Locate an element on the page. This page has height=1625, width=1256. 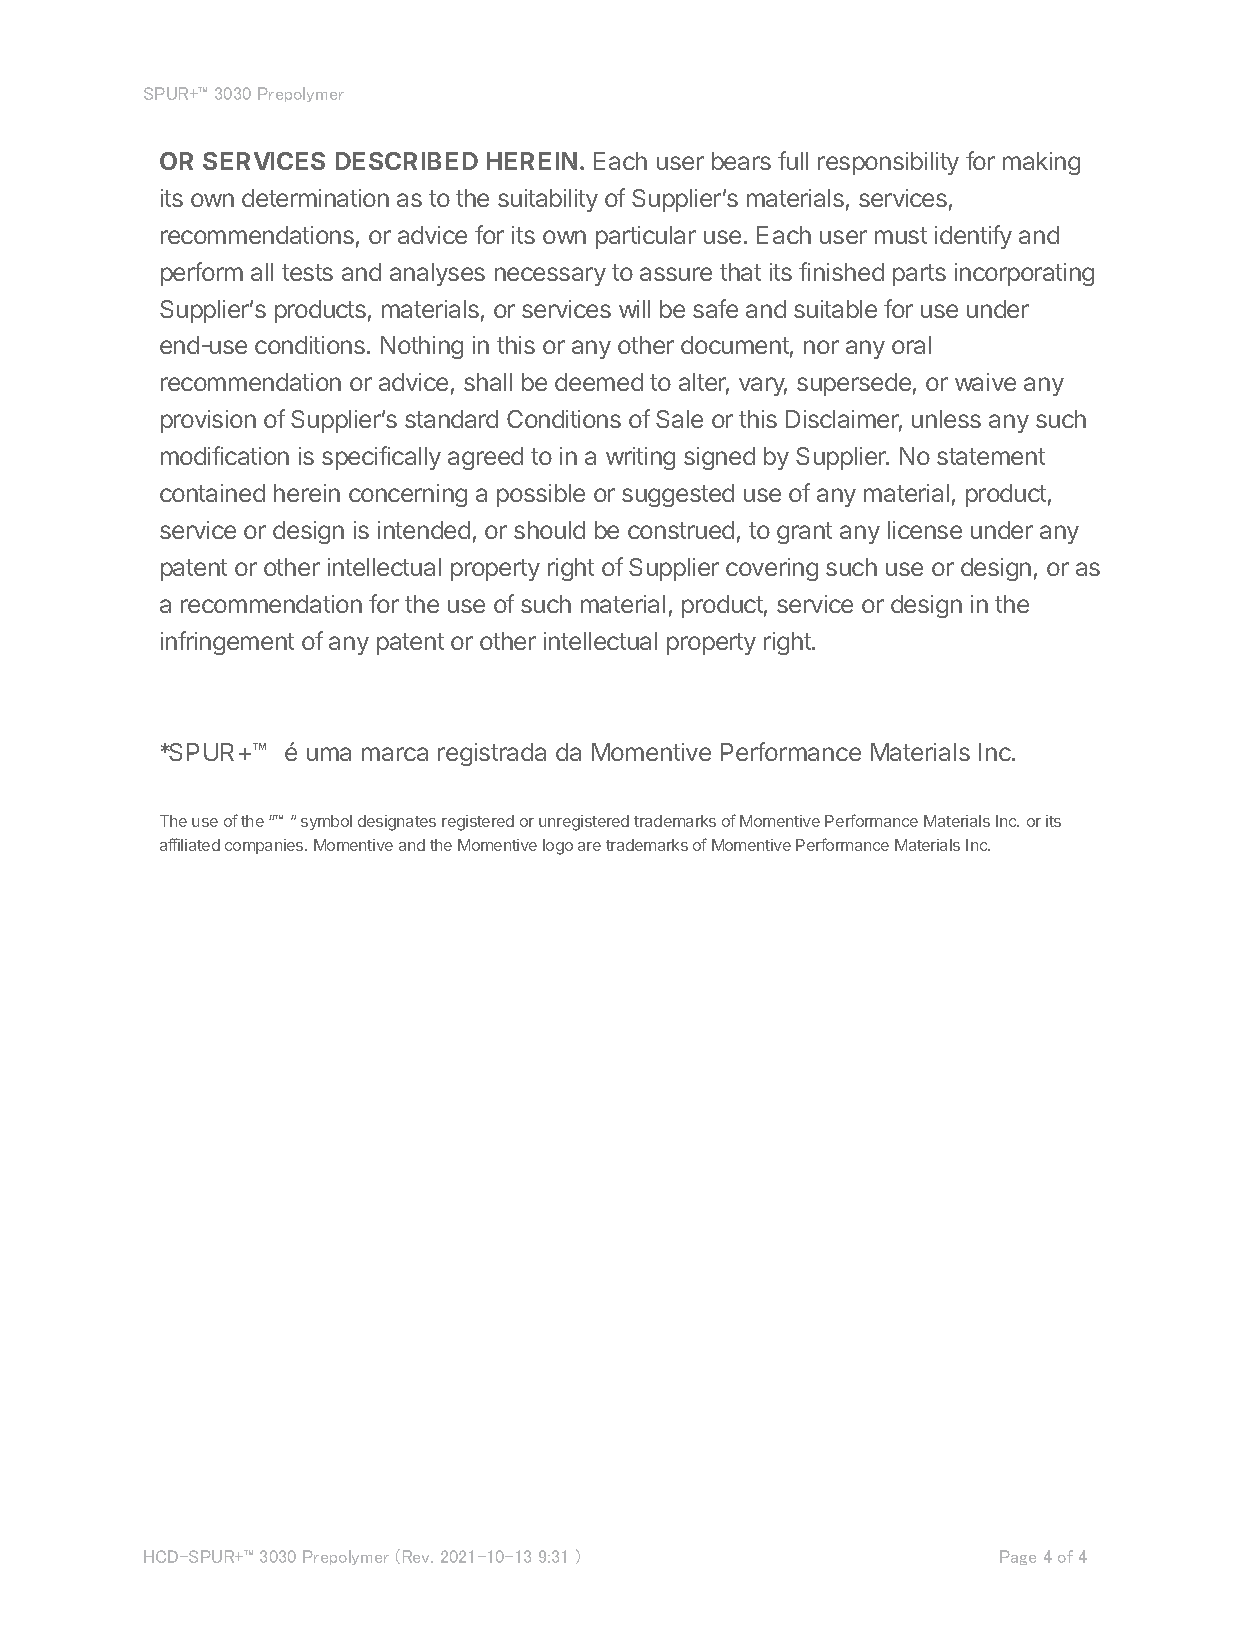
Rev is located at coordinates (418, 1556).
